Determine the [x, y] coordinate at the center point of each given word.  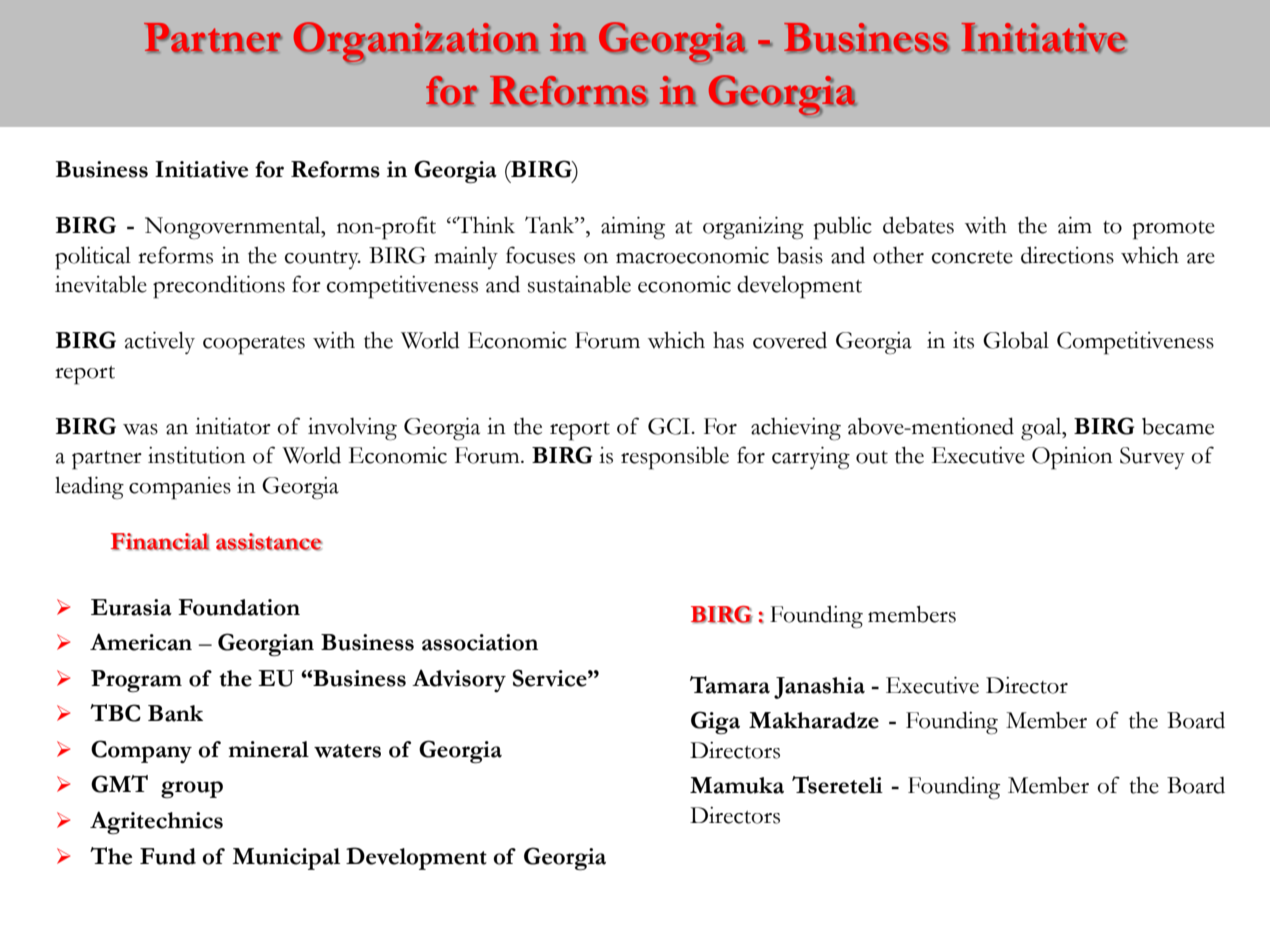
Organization [416, 43]
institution [197, 455]
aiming [633, 228]
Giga [715, 722]
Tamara [730, 685]
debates [918, 225]
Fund [168, 856]
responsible [675, 458]
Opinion [1072, 458]
